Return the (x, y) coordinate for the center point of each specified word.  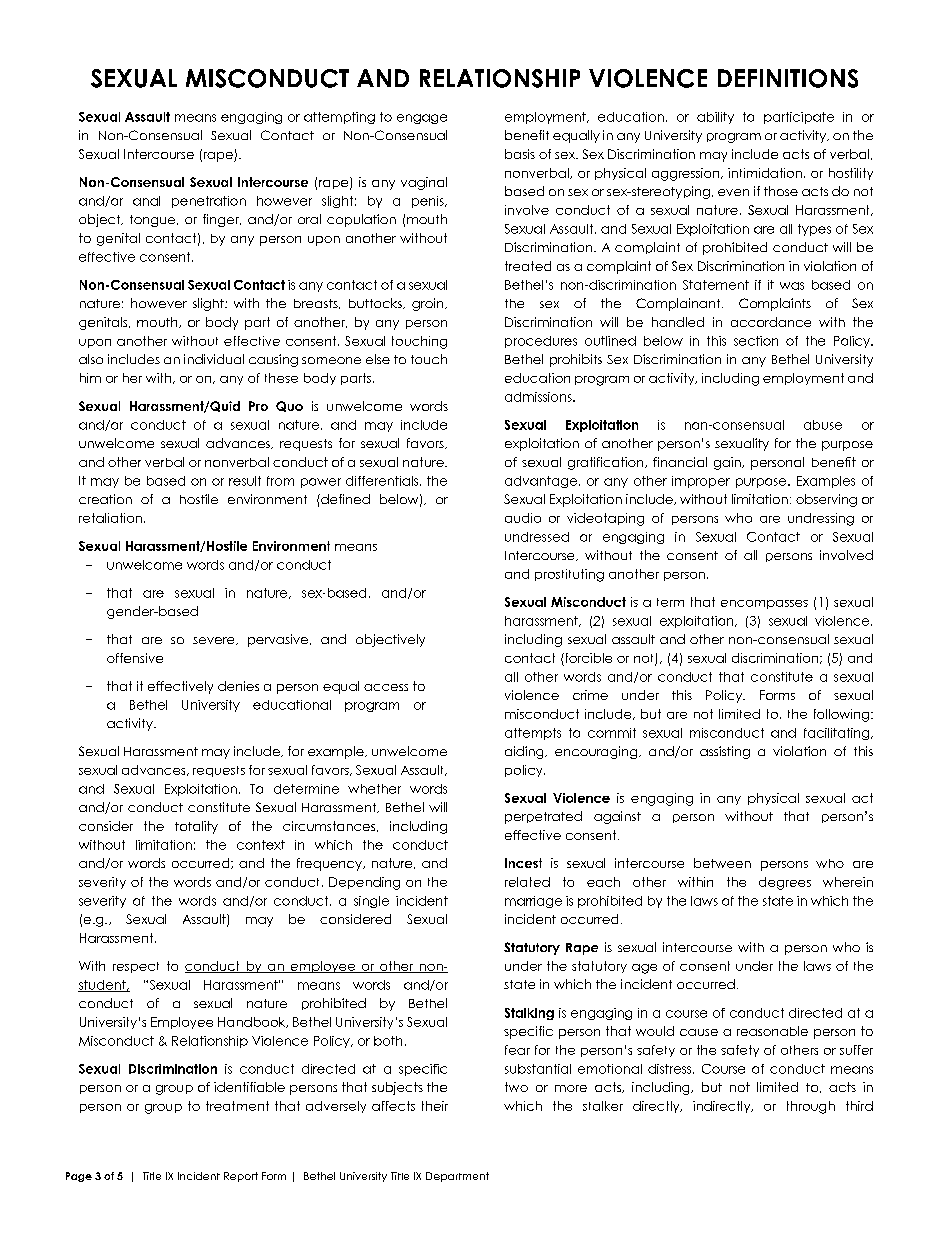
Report (241, 1177)
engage (422, 119)
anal (146, 201)
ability (715, 118)
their (435, 1106)
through (811, 1107)
